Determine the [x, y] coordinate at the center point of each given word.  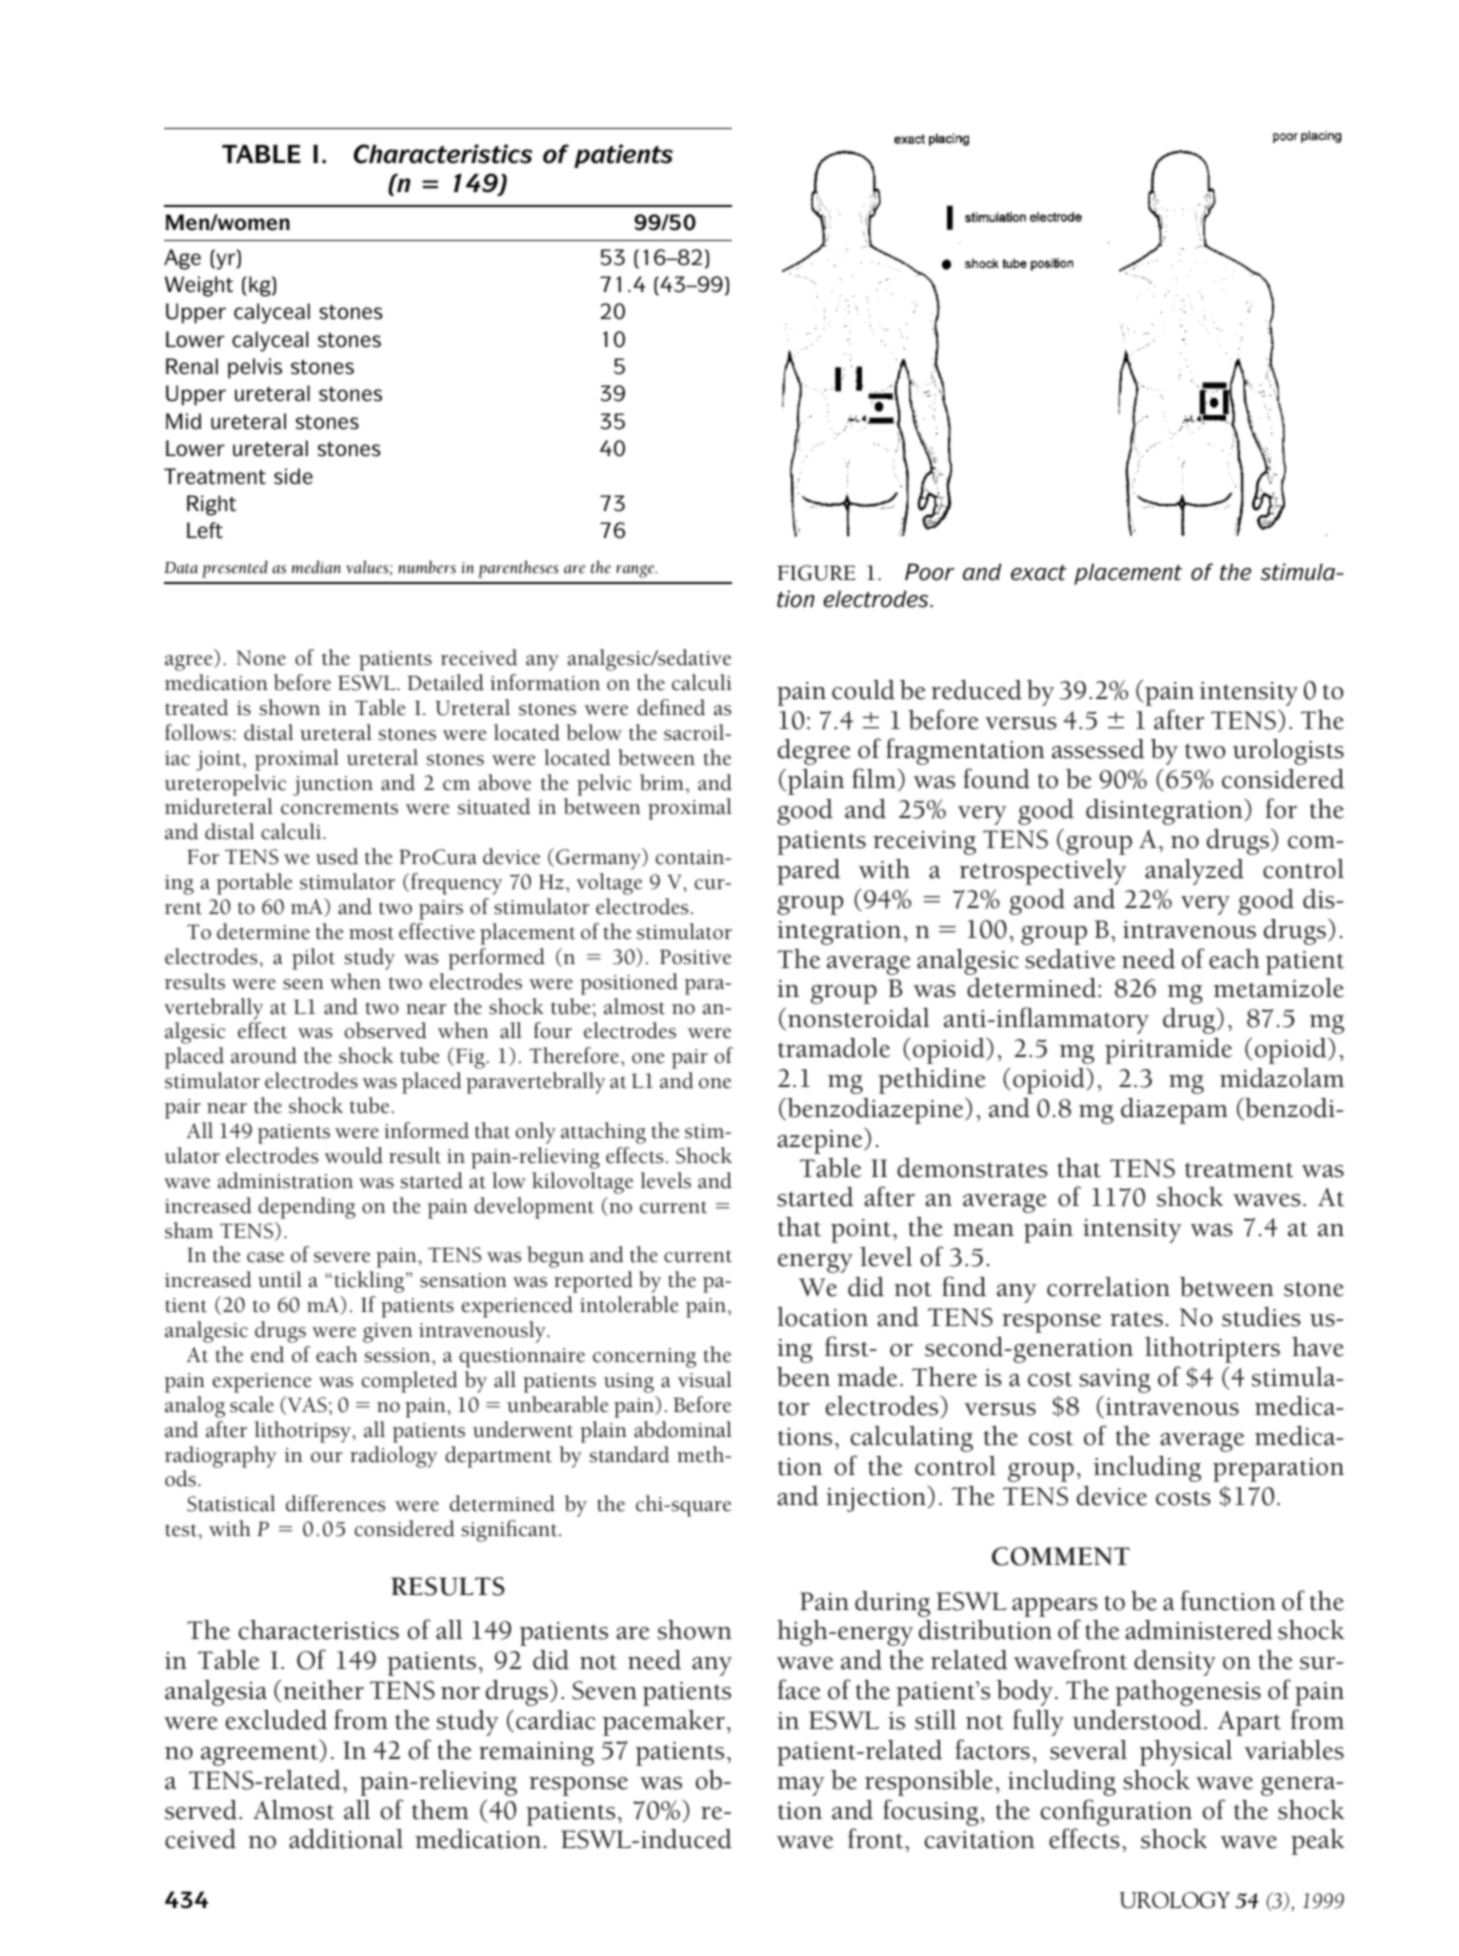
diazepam [1174, 1111]
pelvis [255, 368]
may [801, 1786]
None [261, 658]
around [264, 1055]
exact [1039, 573]
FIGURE [816, 573]
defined [671, 707]
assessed [1098, 749]
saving [1115, 1381]
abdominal [683, 1429]
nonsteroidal [859, 1018]
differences [335, 1503]
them [440, 1810]
